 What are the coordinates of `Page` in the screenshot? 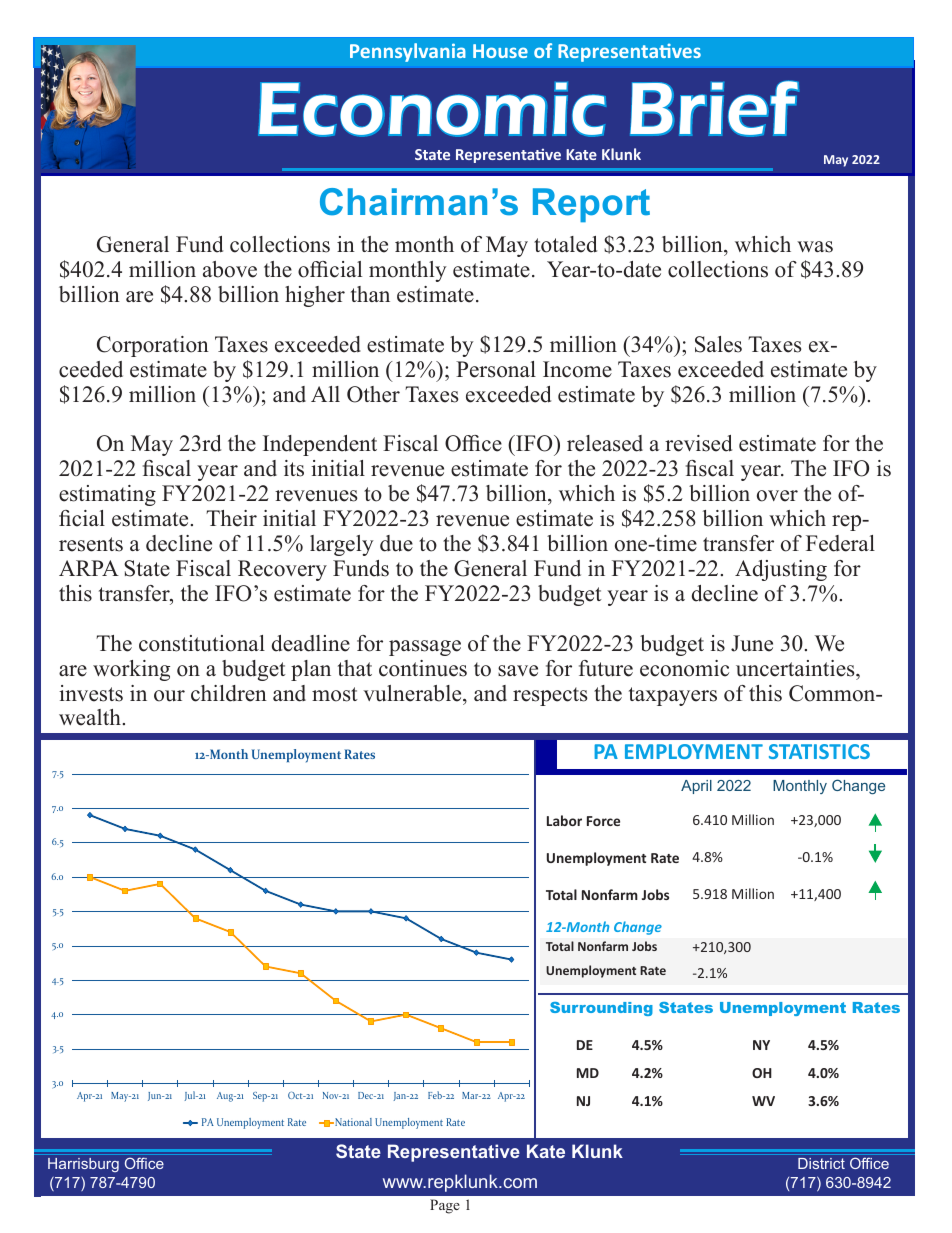 It's located at (445, 1206).
